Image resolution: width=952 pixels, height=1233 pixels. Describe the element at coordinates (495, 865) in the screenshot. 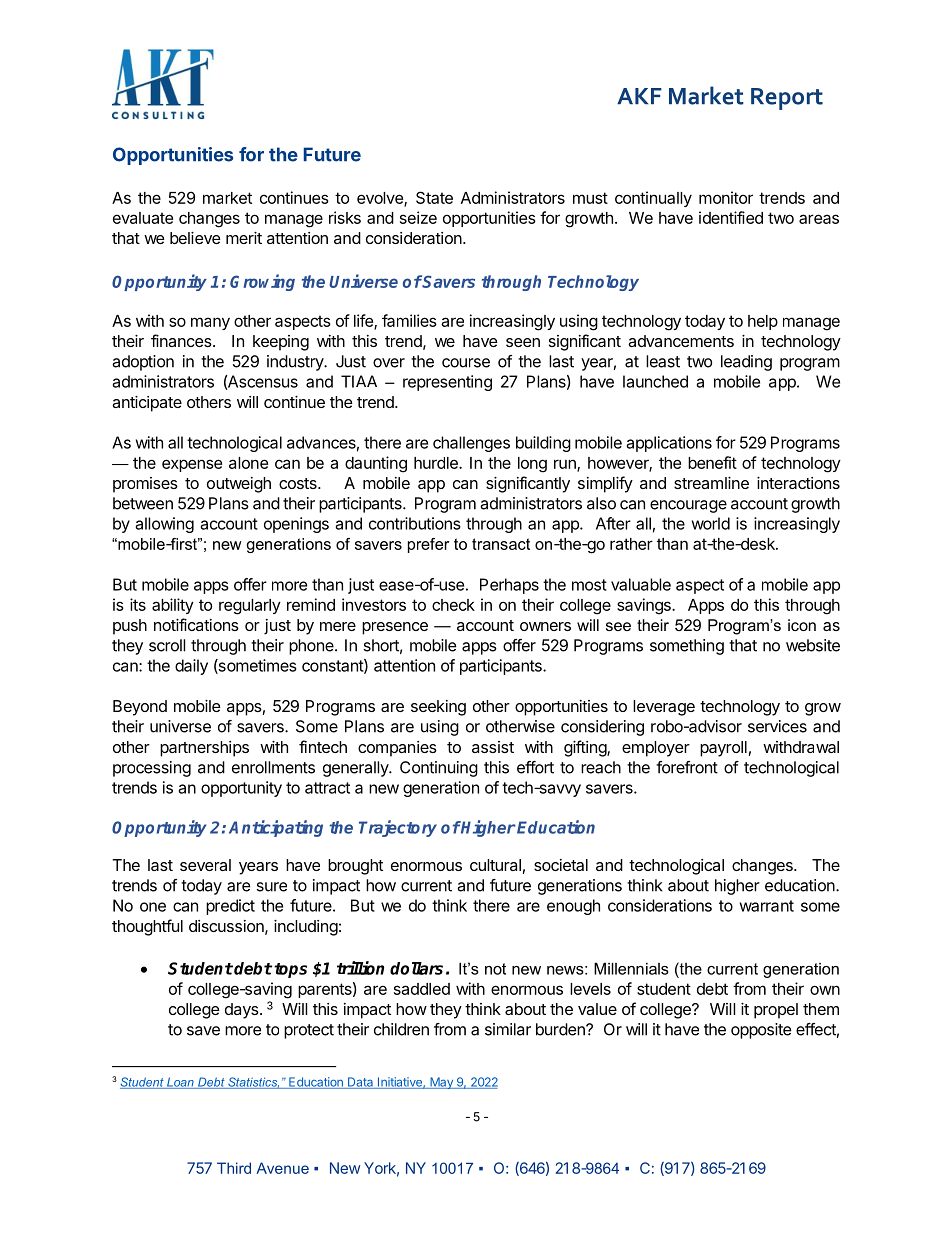

I see `cultural` at that location.
